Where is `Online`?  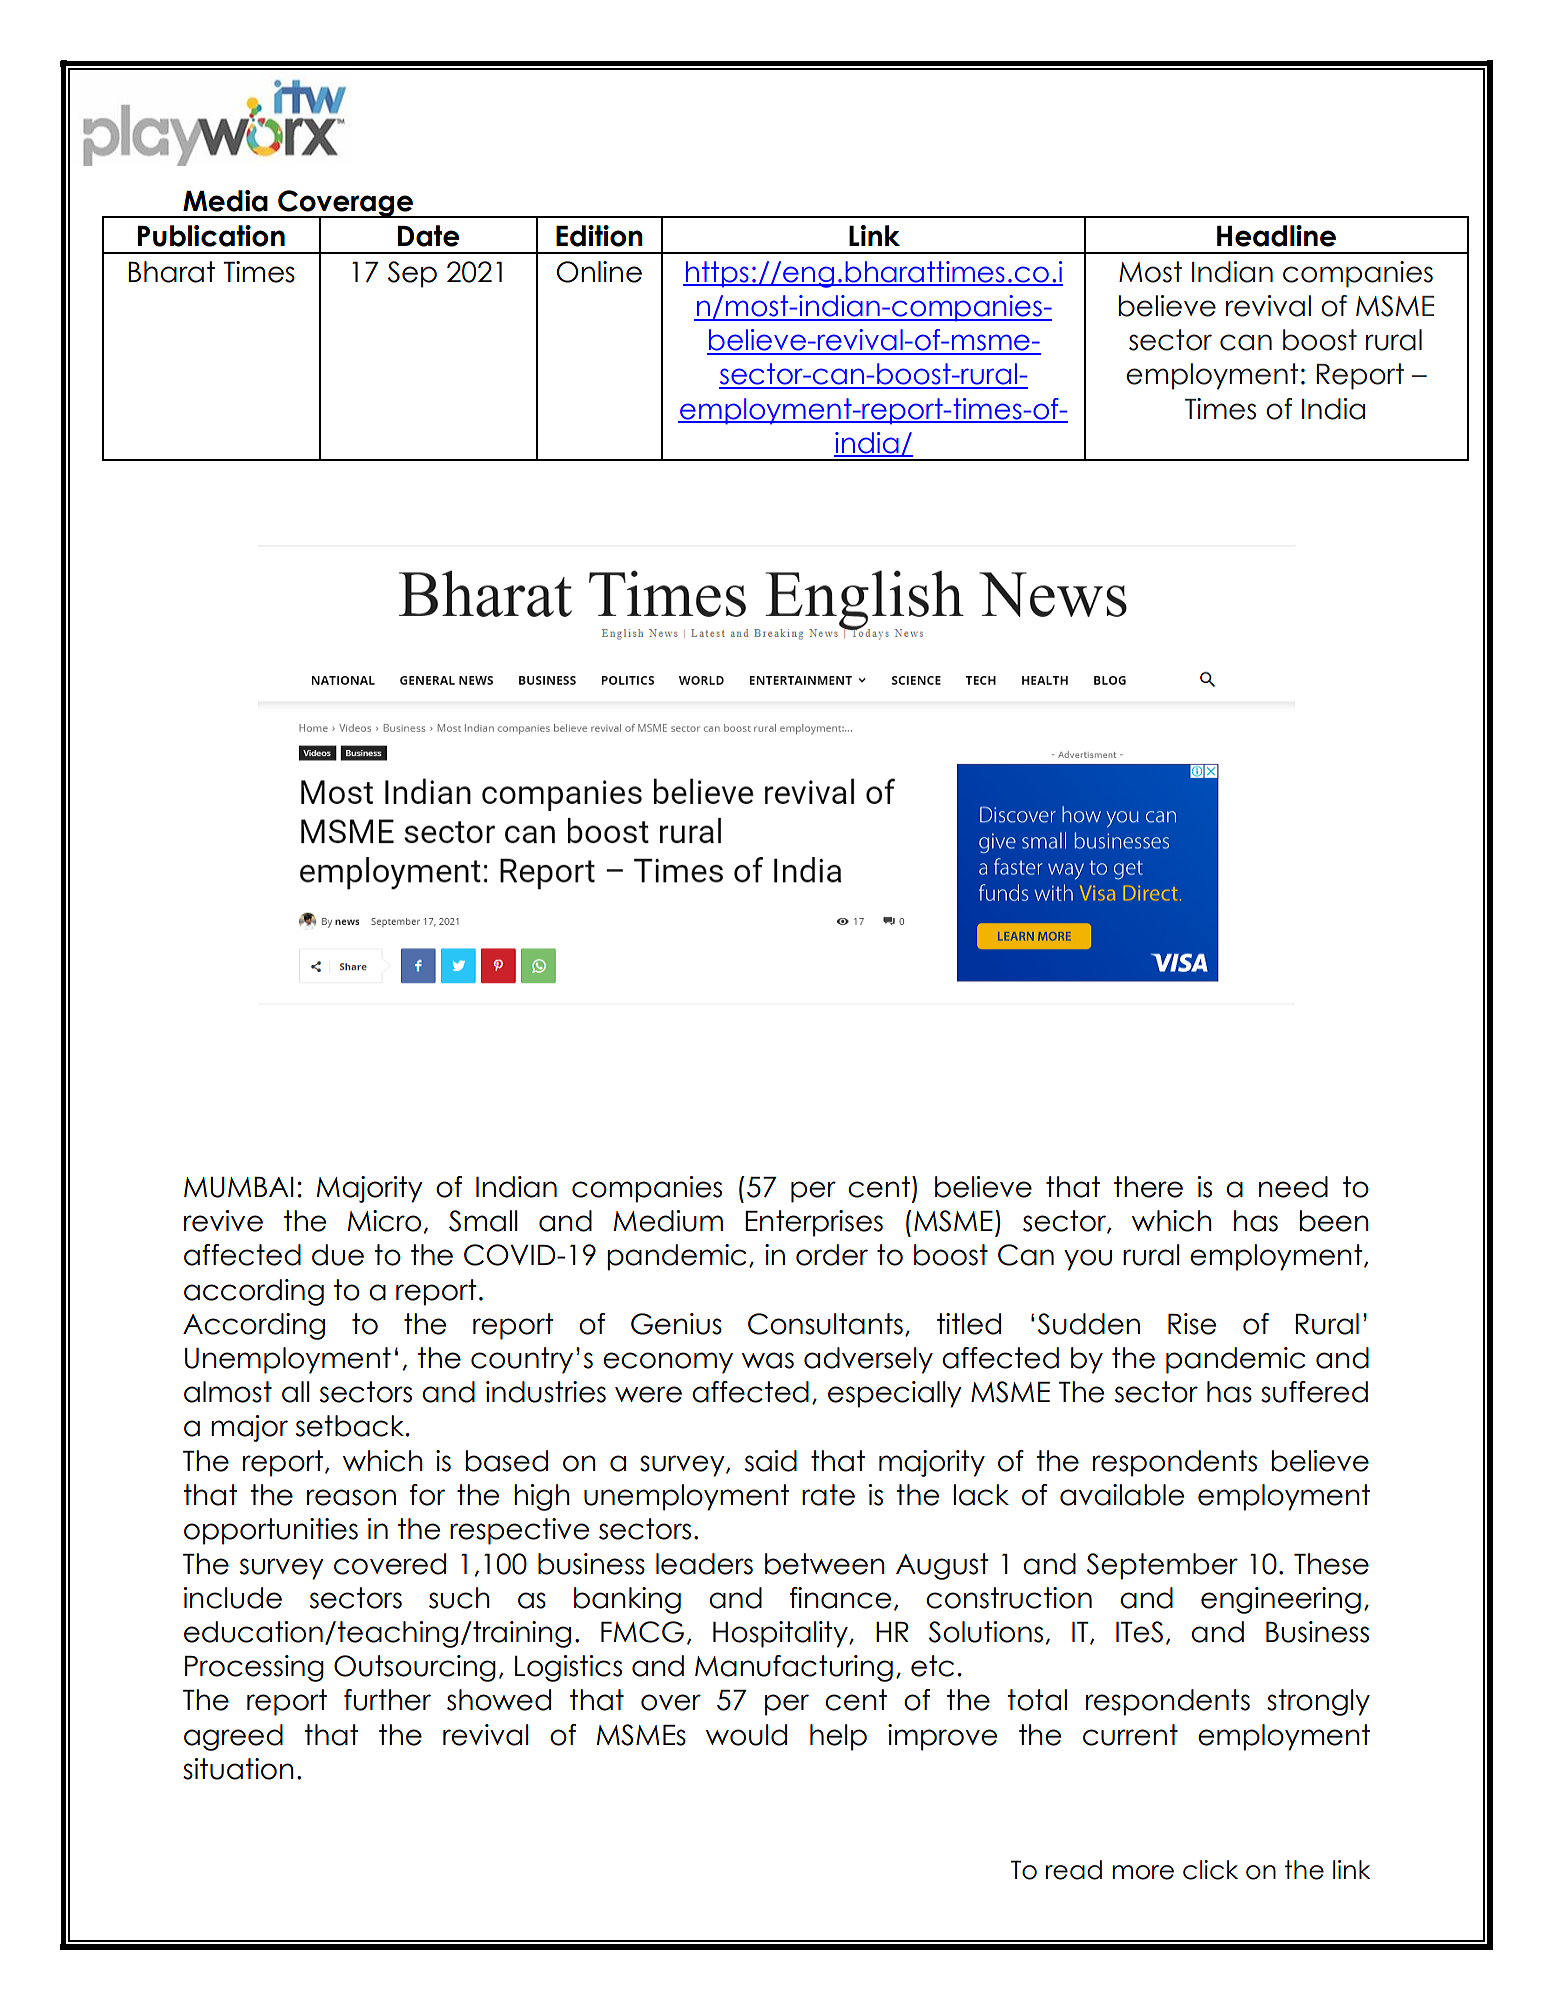
Online is located at coordinates (599, 272).
